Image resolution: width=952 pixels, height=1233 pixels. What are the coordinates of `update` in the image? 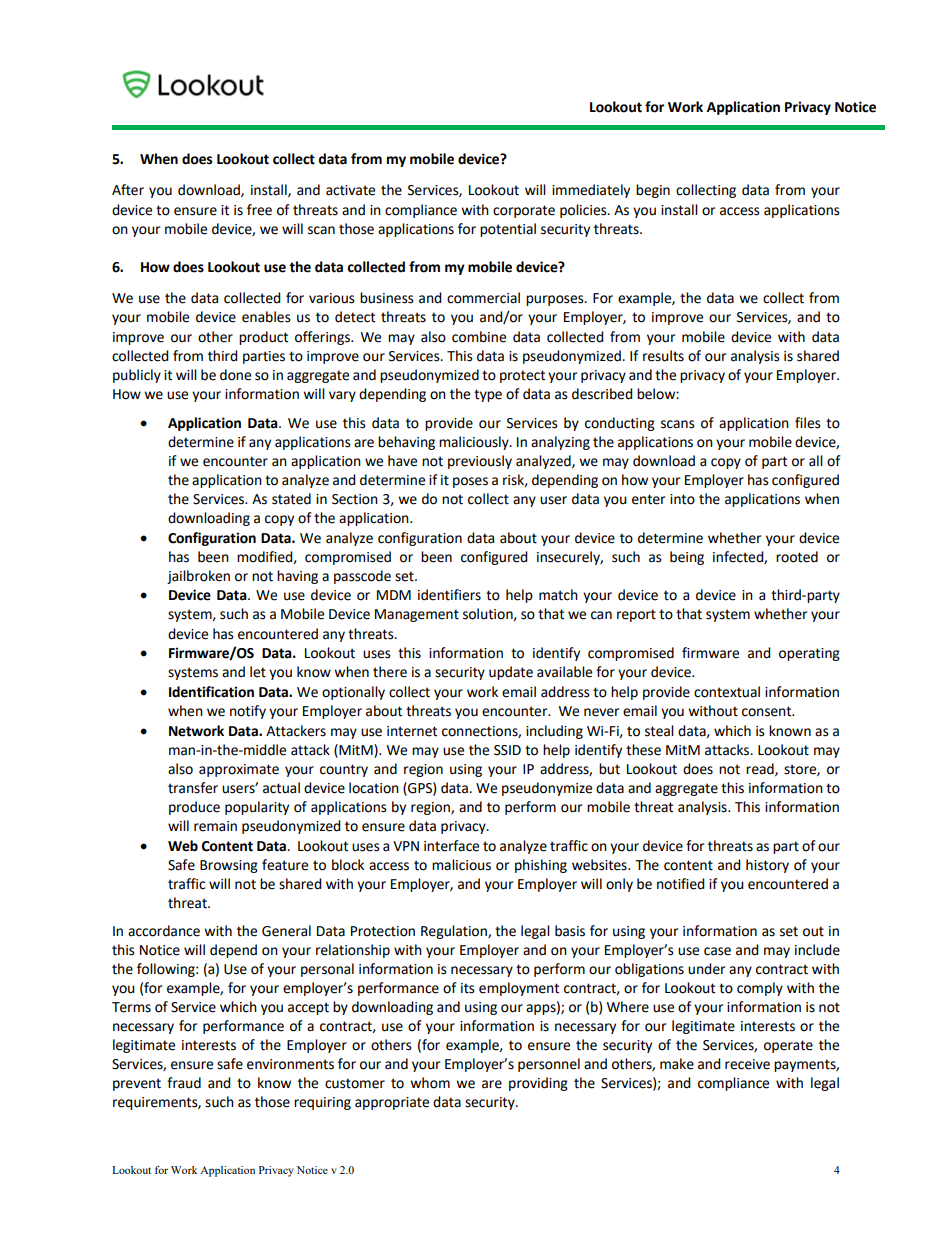 It's located at (511, 673).
